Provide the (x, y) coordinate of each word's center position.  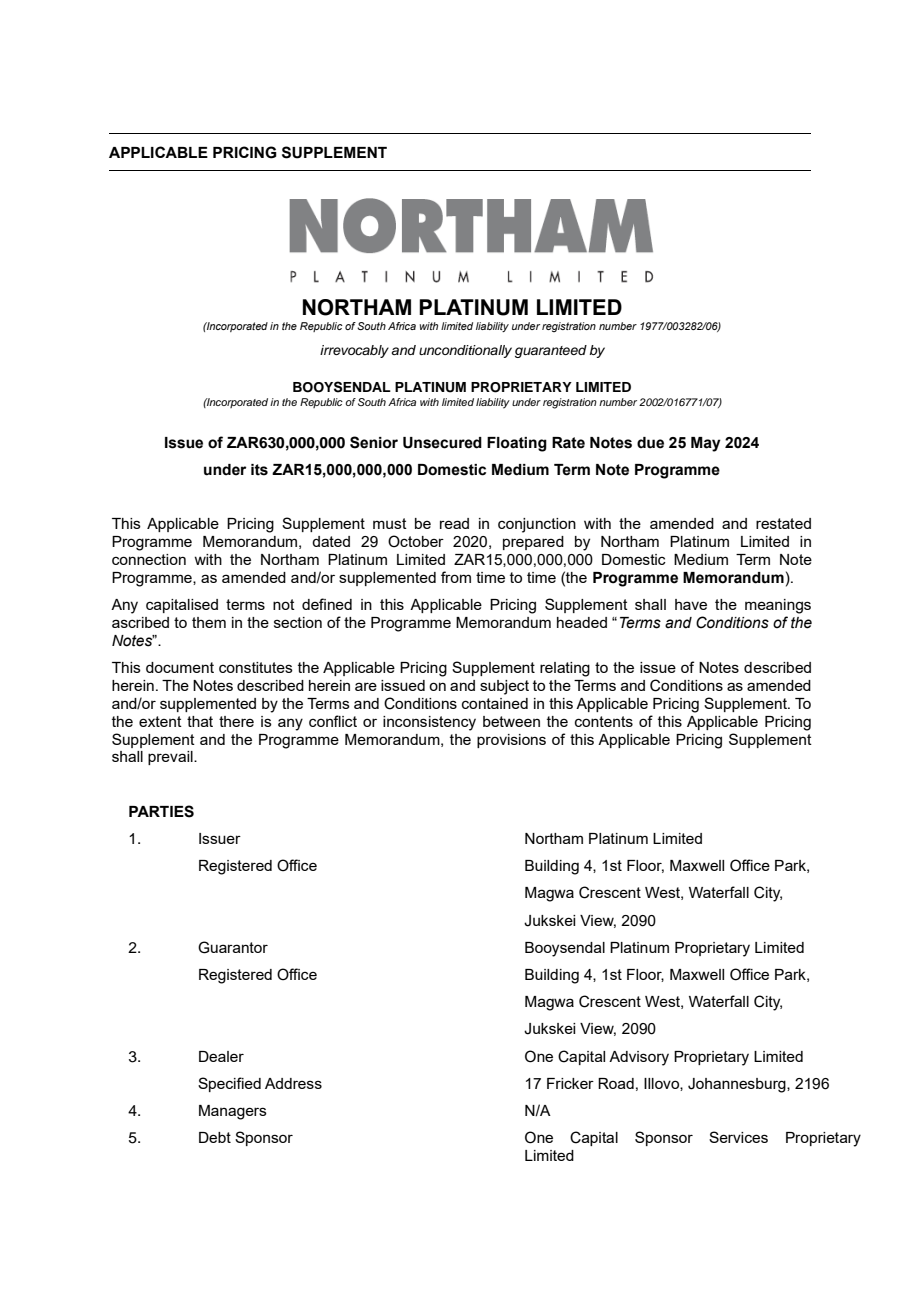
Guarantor (233, 947)
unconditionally (465, 351)
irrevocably (354, 351)
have (691, 604)
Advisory (639, 1058)
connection (149, 559)
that (200, 721)
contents (604, 721)
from (456, 577)
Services (738, 1137)
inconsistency (429, 723)
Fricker (570, 1083)
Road (616, 1083)
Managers (233, 1112)
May (706, 444)
